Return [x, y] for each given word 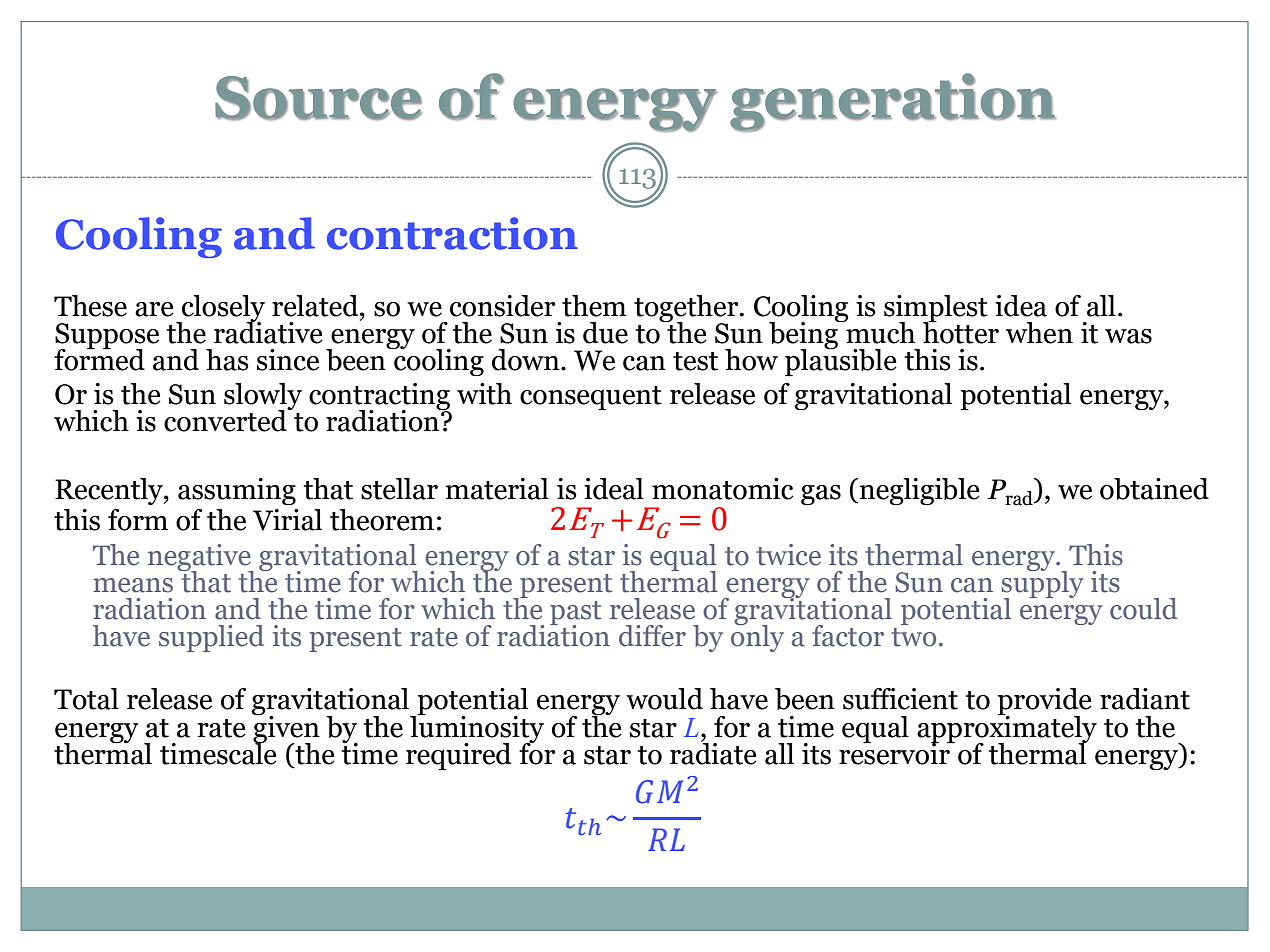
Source [318, 98]
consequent [591, 398]
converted [226, 419]
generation [893, 102]
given [286, 729]
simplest [936, 309]
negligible [918, 491]
